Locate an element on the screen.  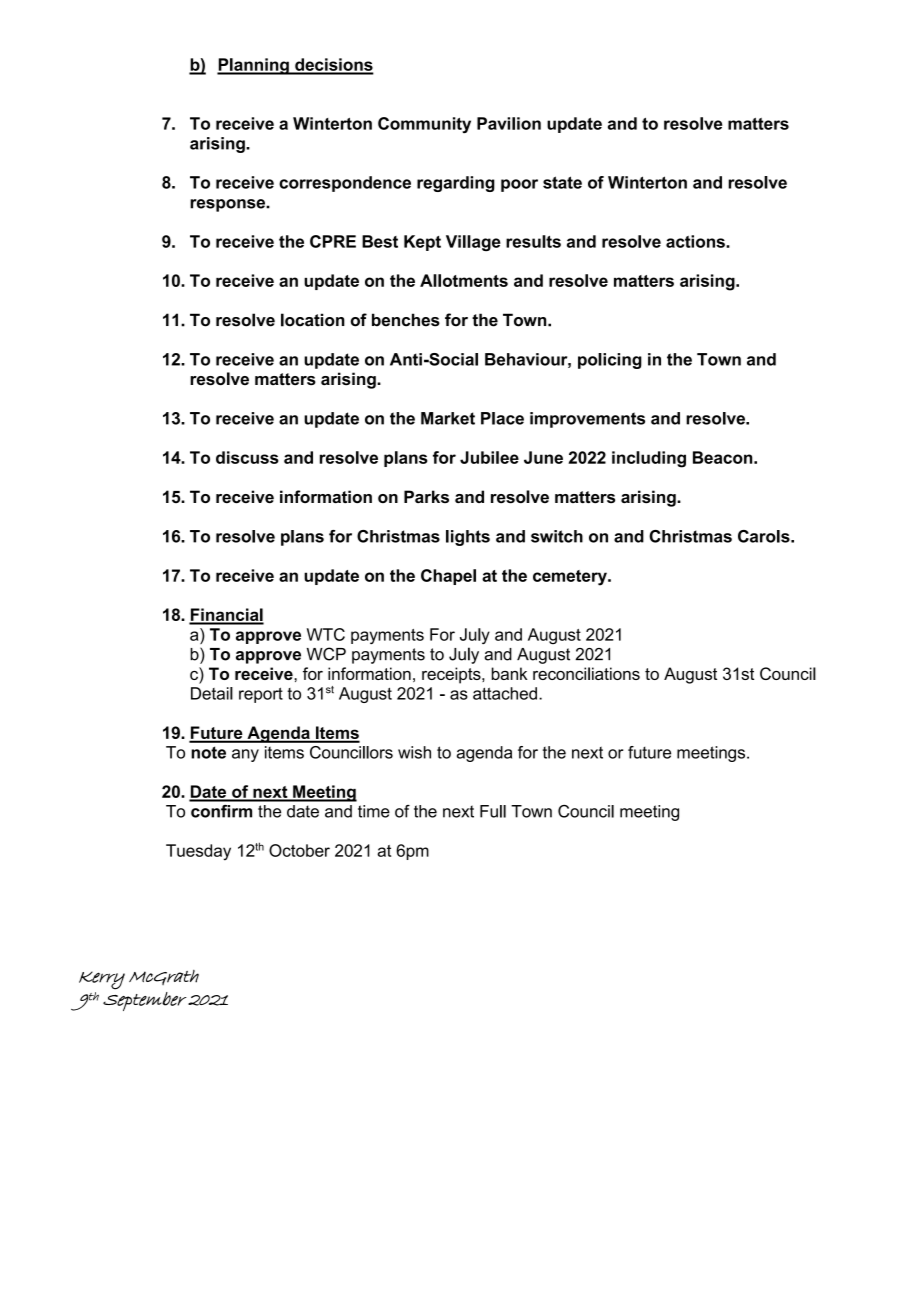
Planning is located at coordinates (254, 66).
